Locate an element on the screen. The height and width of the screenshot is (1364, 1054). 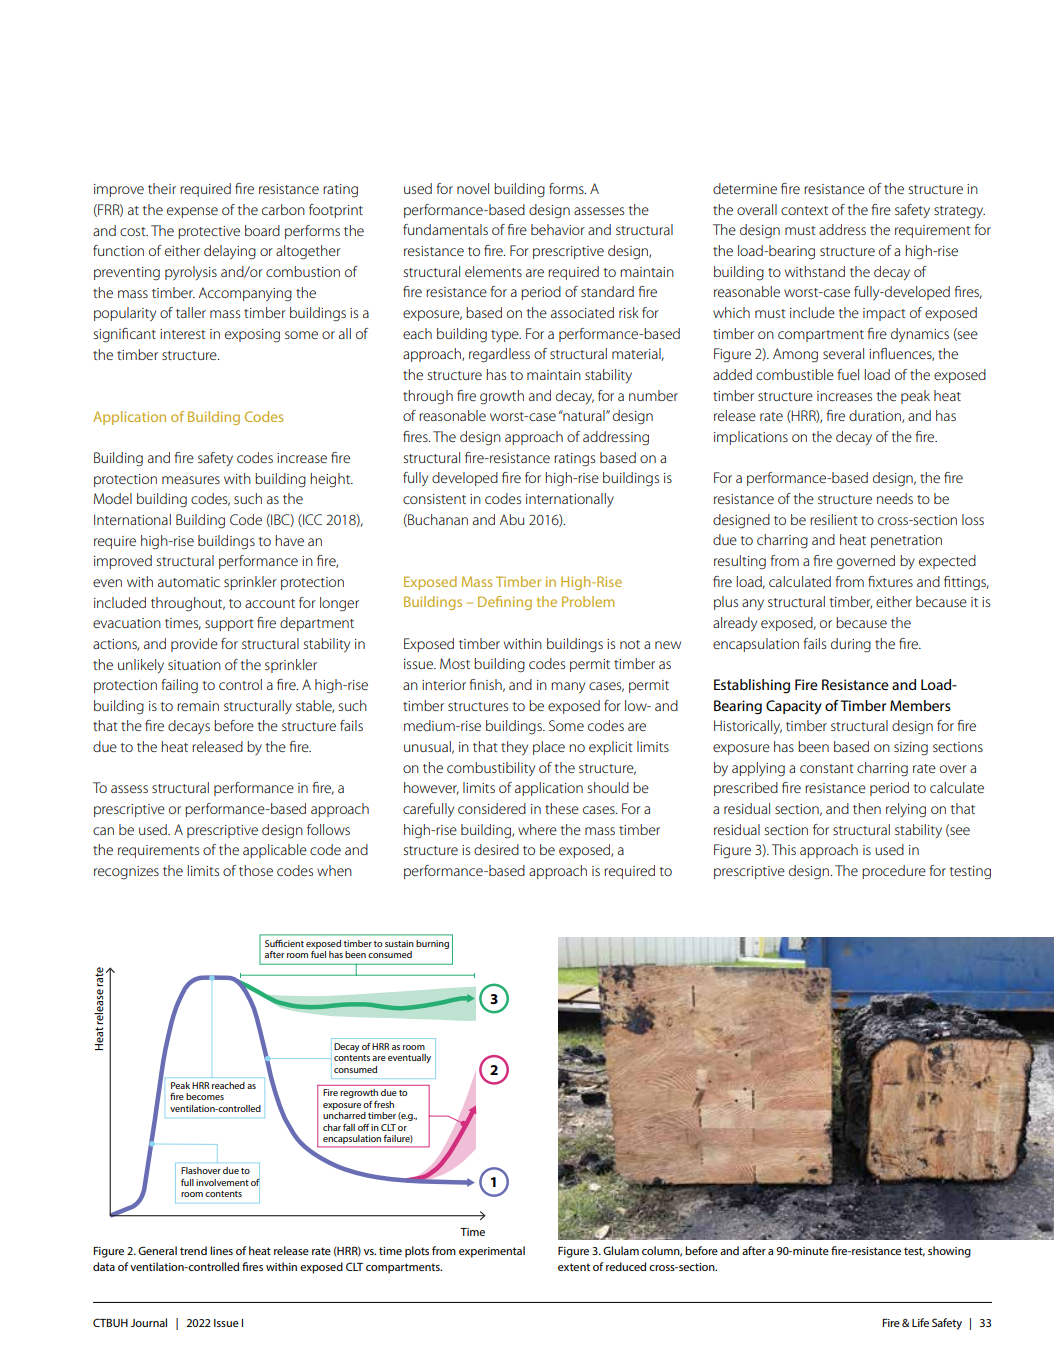
context is located at coordinates (804, 210).
